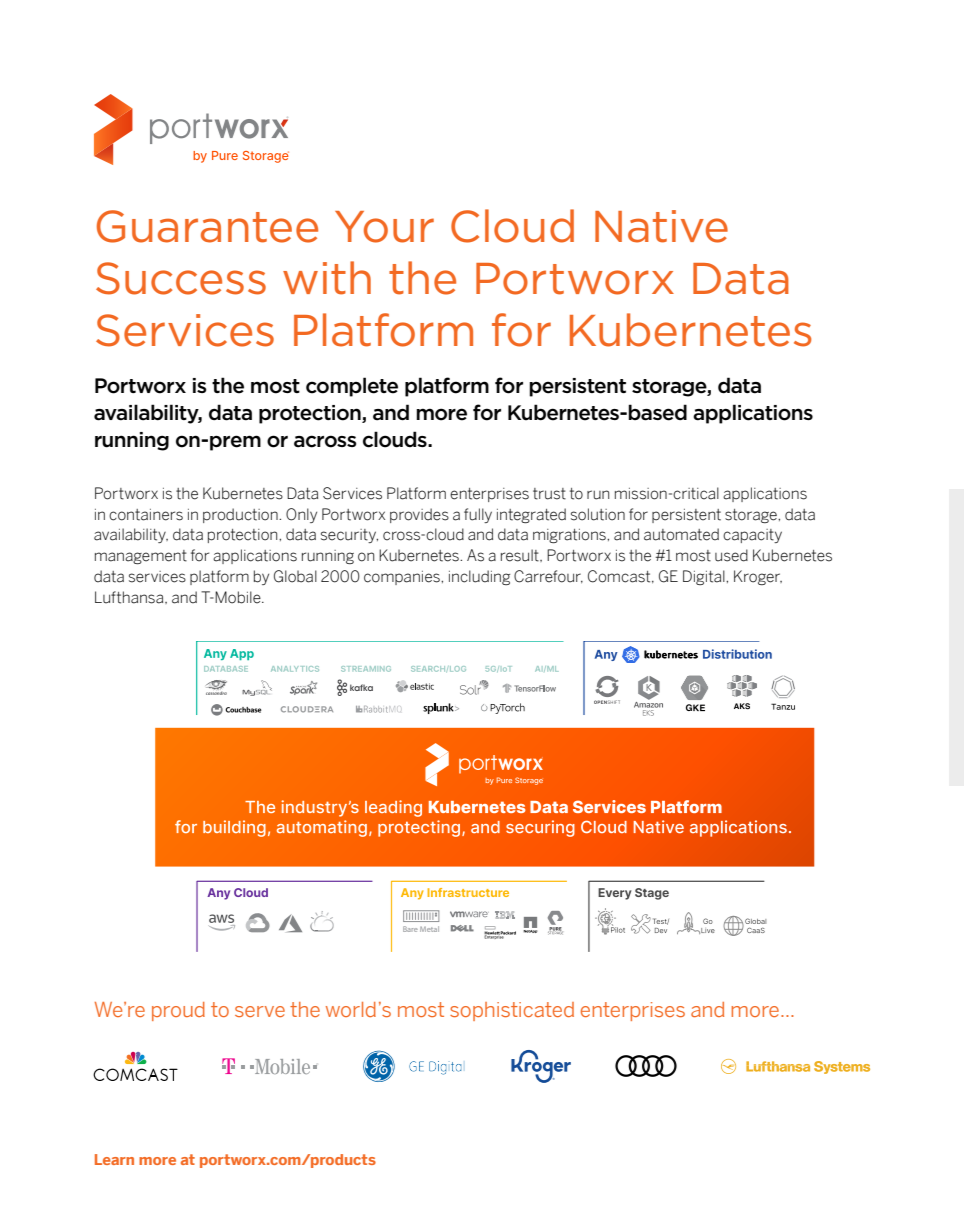 The height and width of the screenshot is (1232, 964). What do you see at coordinates (181, 278) in the screenshot?
I see `Success` at bounding box center [181, 278].
